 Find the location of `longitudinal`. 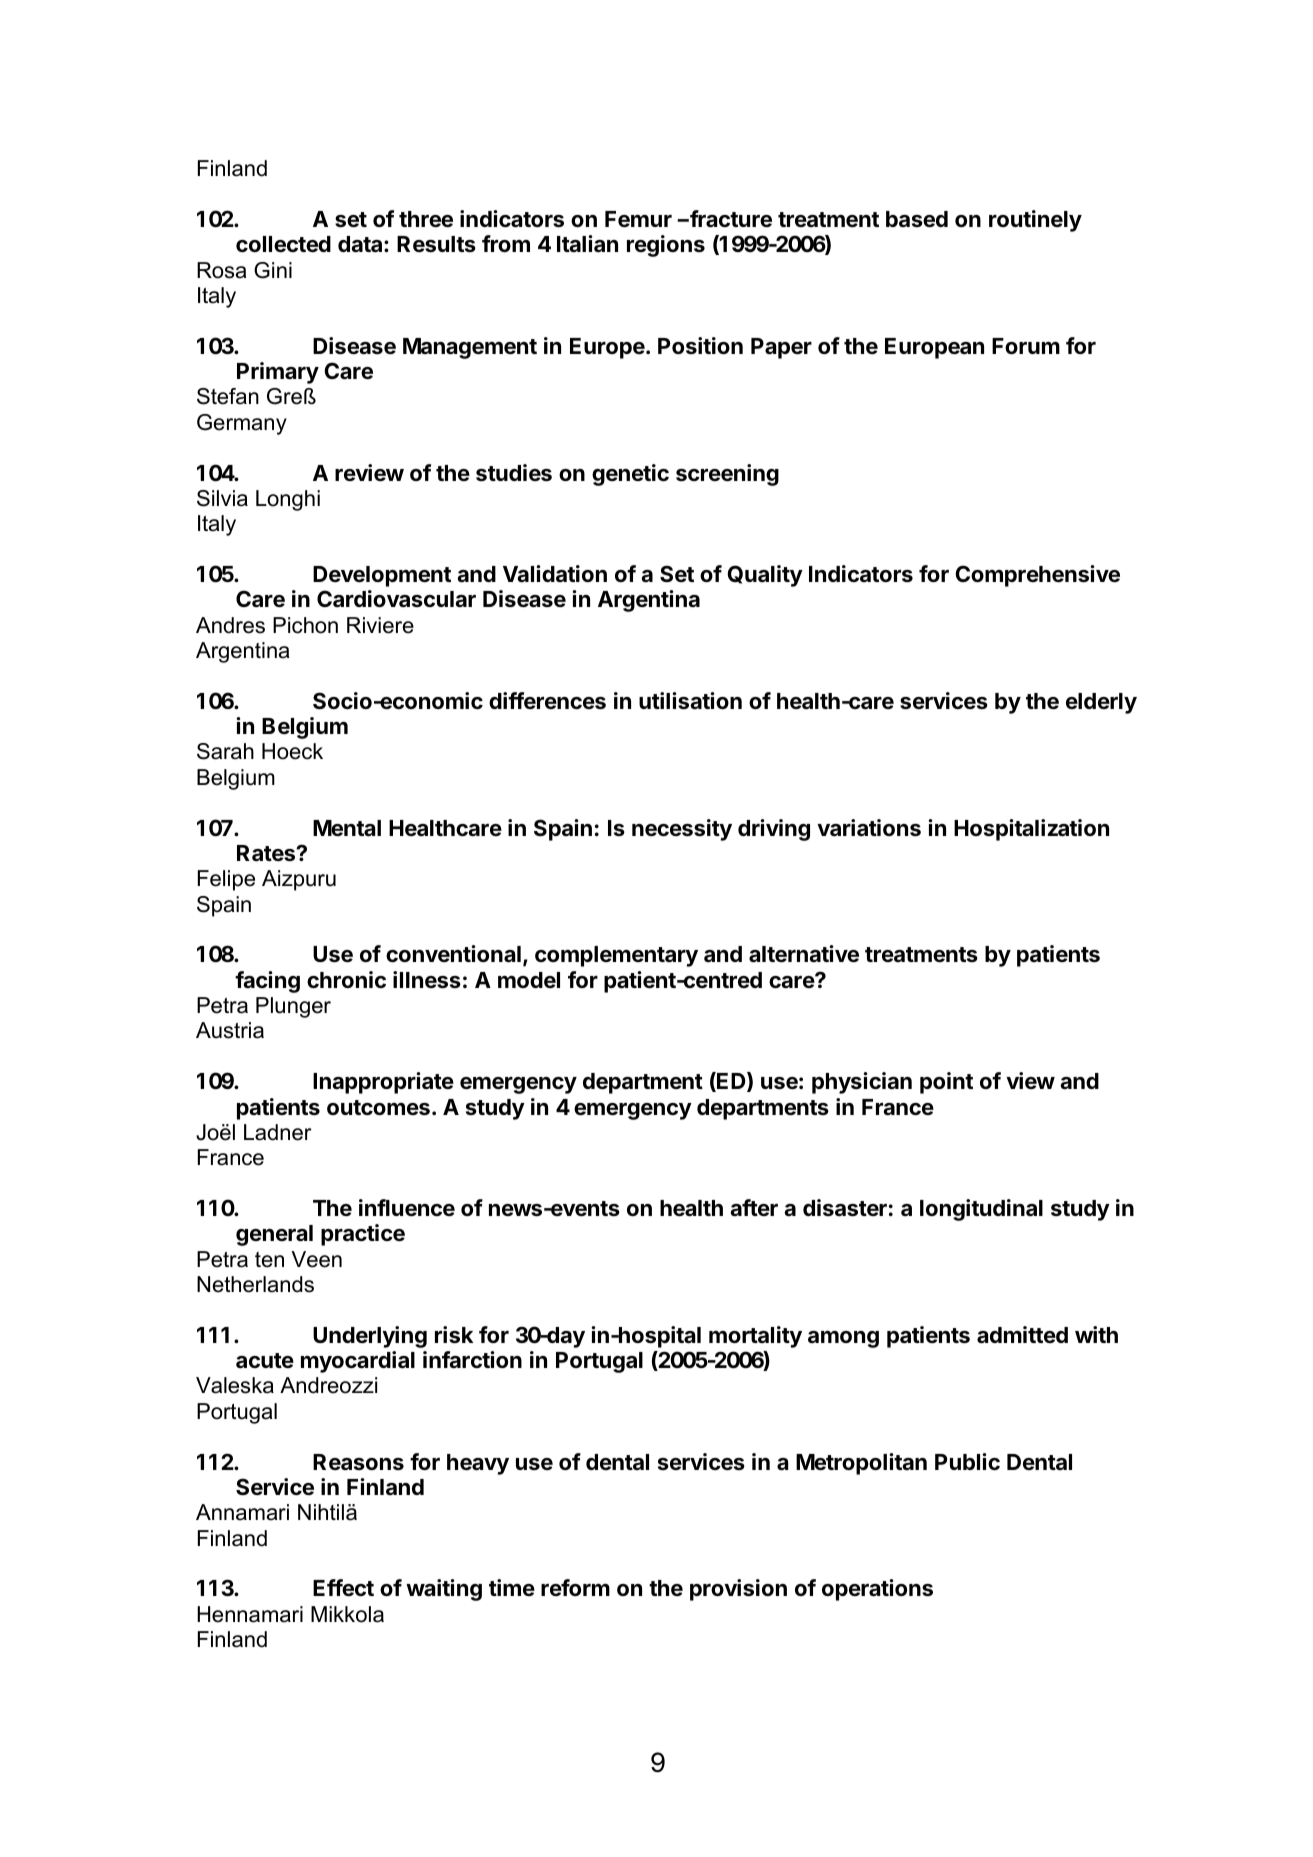

longitudinal is located at coordinates (981, 1210).
